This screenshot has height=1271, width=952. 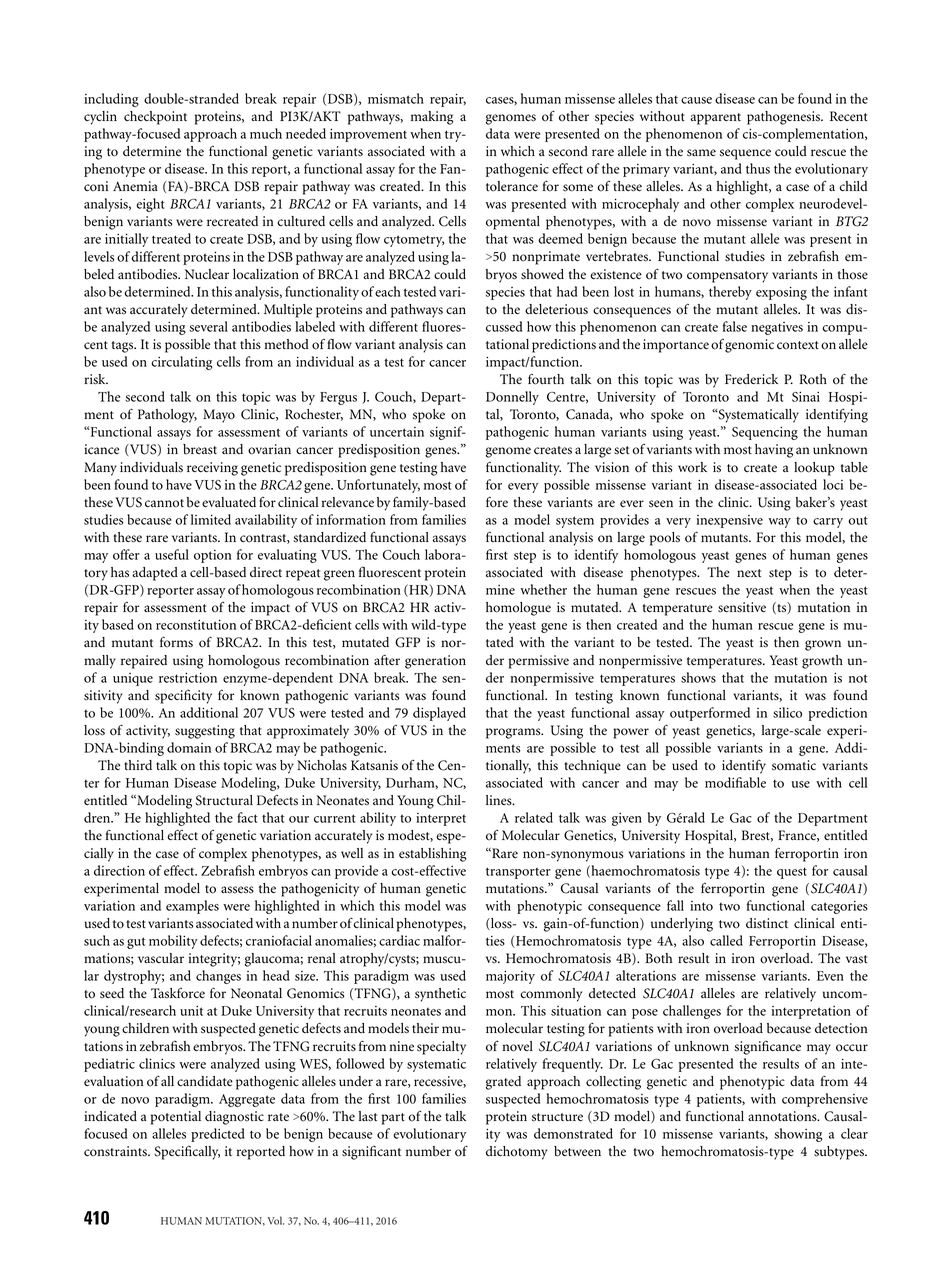 What do you see at coordinates (798, 1135) in the screenshot?
I see `showing` at bounding box center [798, 1135].
